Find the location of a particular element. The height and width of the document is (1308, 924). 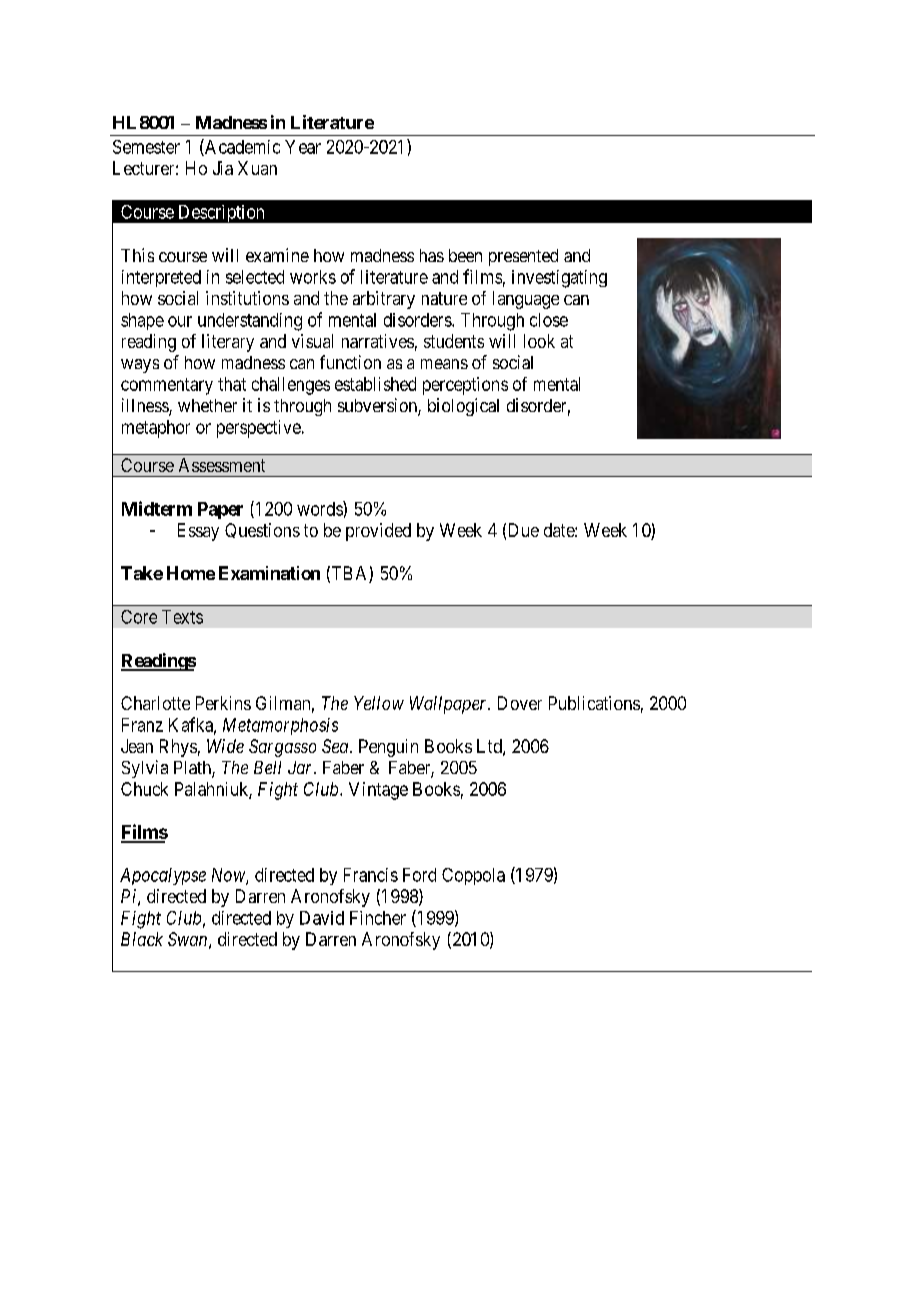

Year is located at coordinates (303, 147).
